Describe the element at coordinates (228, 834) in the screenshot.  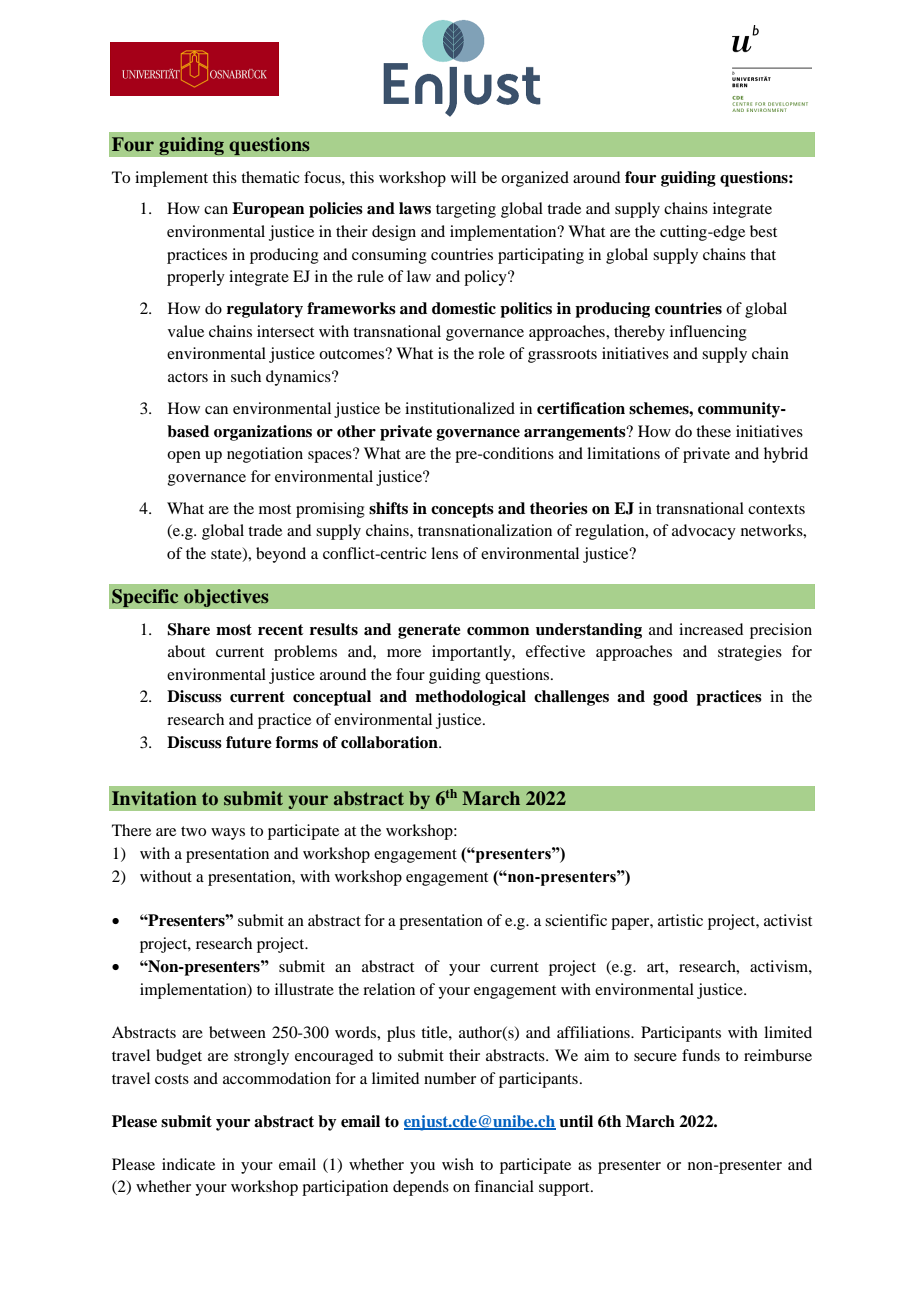
I see `ways` at that location.
